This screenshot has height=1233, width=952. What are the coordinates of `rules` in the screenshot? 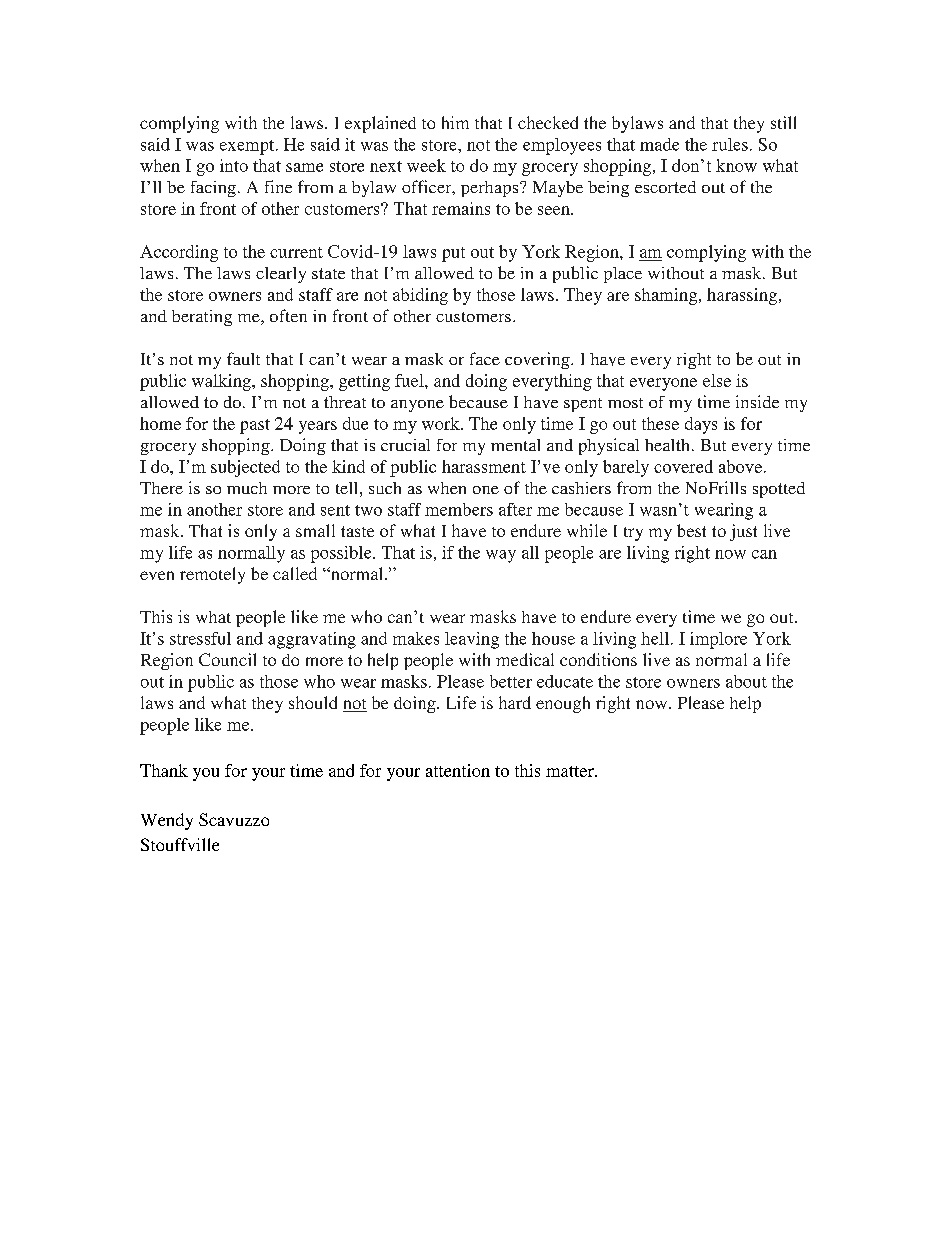 It's located at (730, 144).
